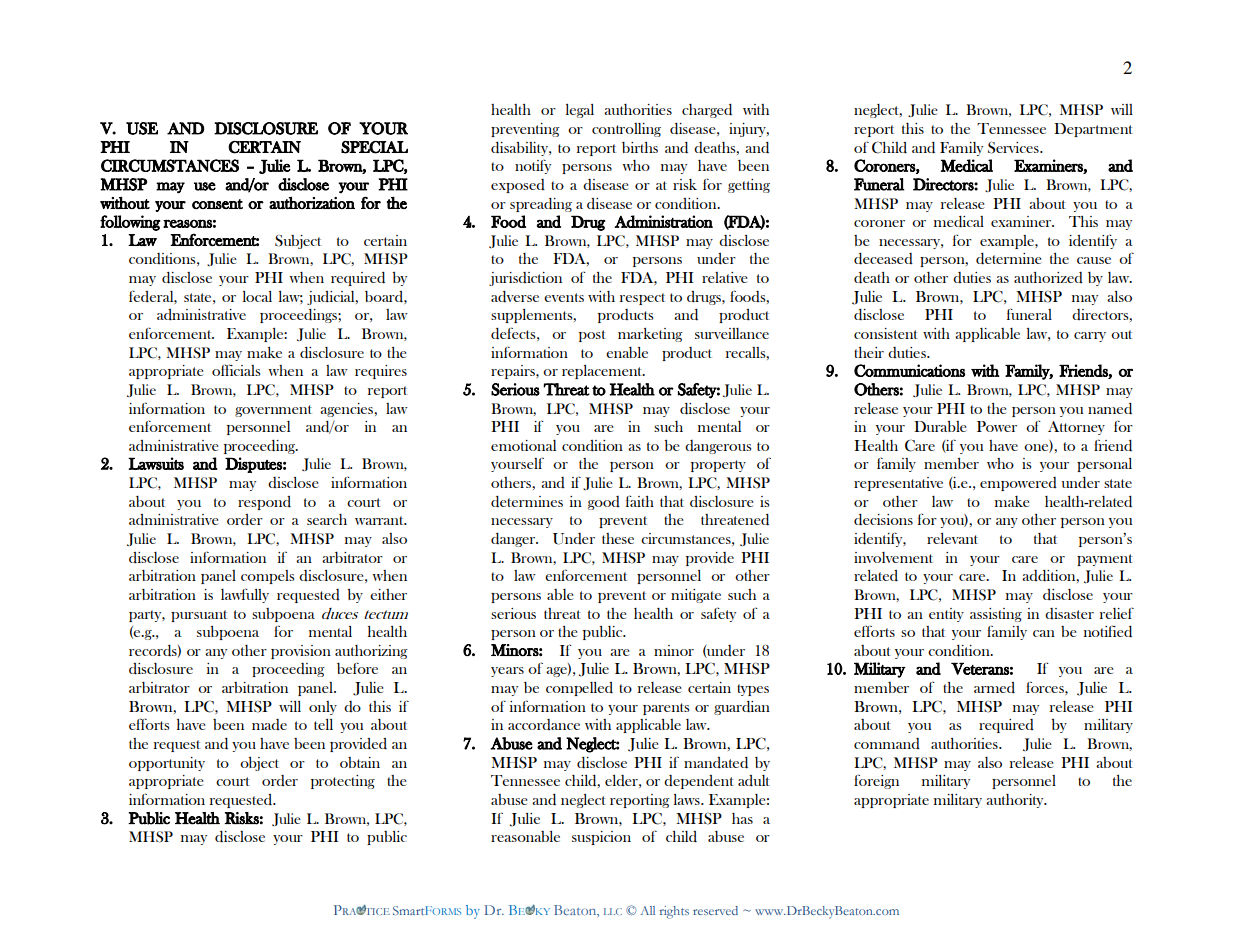  I want to click on made, so click(269, 724).
